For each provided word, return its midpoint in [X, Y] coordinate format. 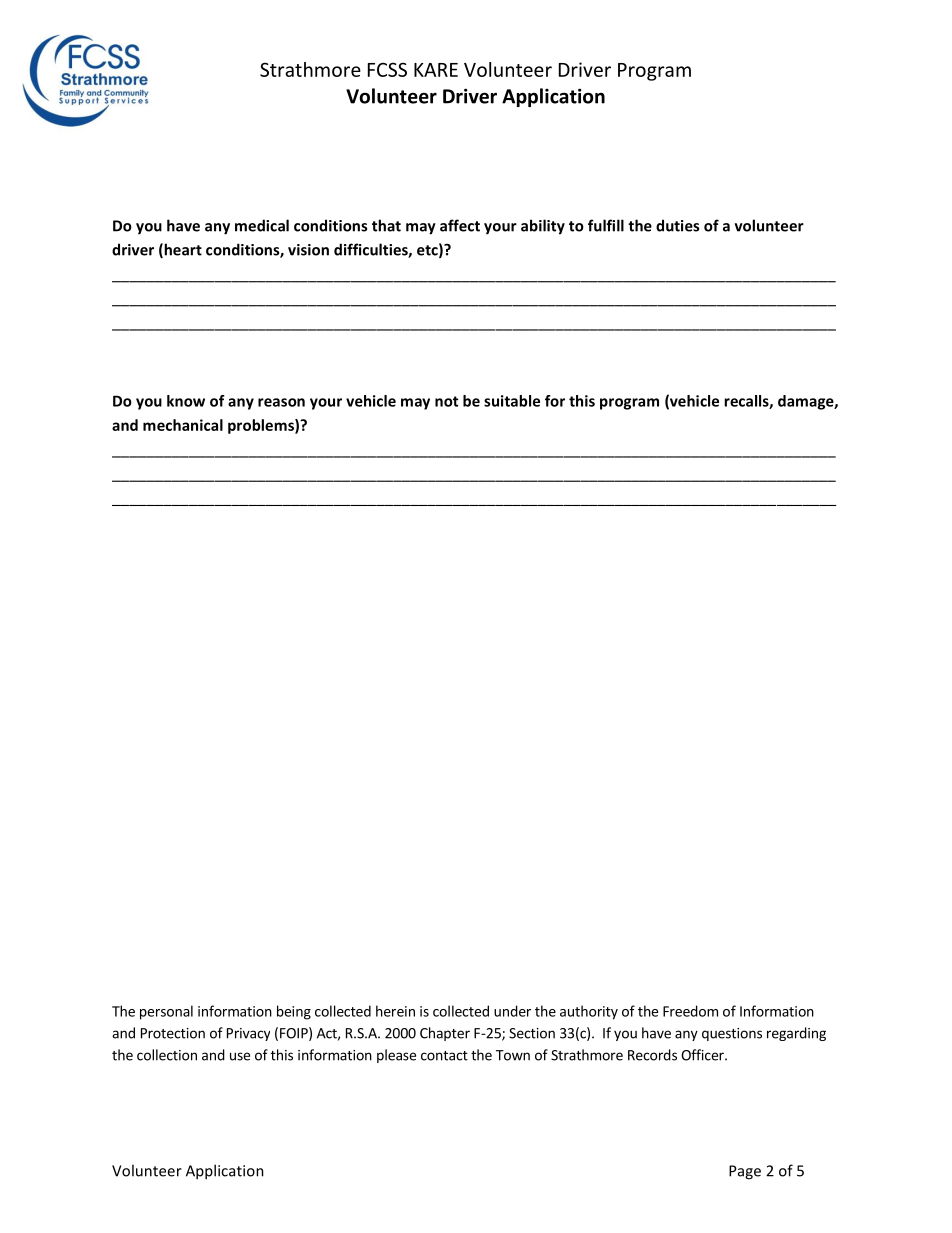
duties [677, 225]
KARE [436, 70]
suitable [512, 401]
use [240, 1056]
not [446, 401]
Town [513, 1055]
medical [262, 225]
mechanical [183, 425]
